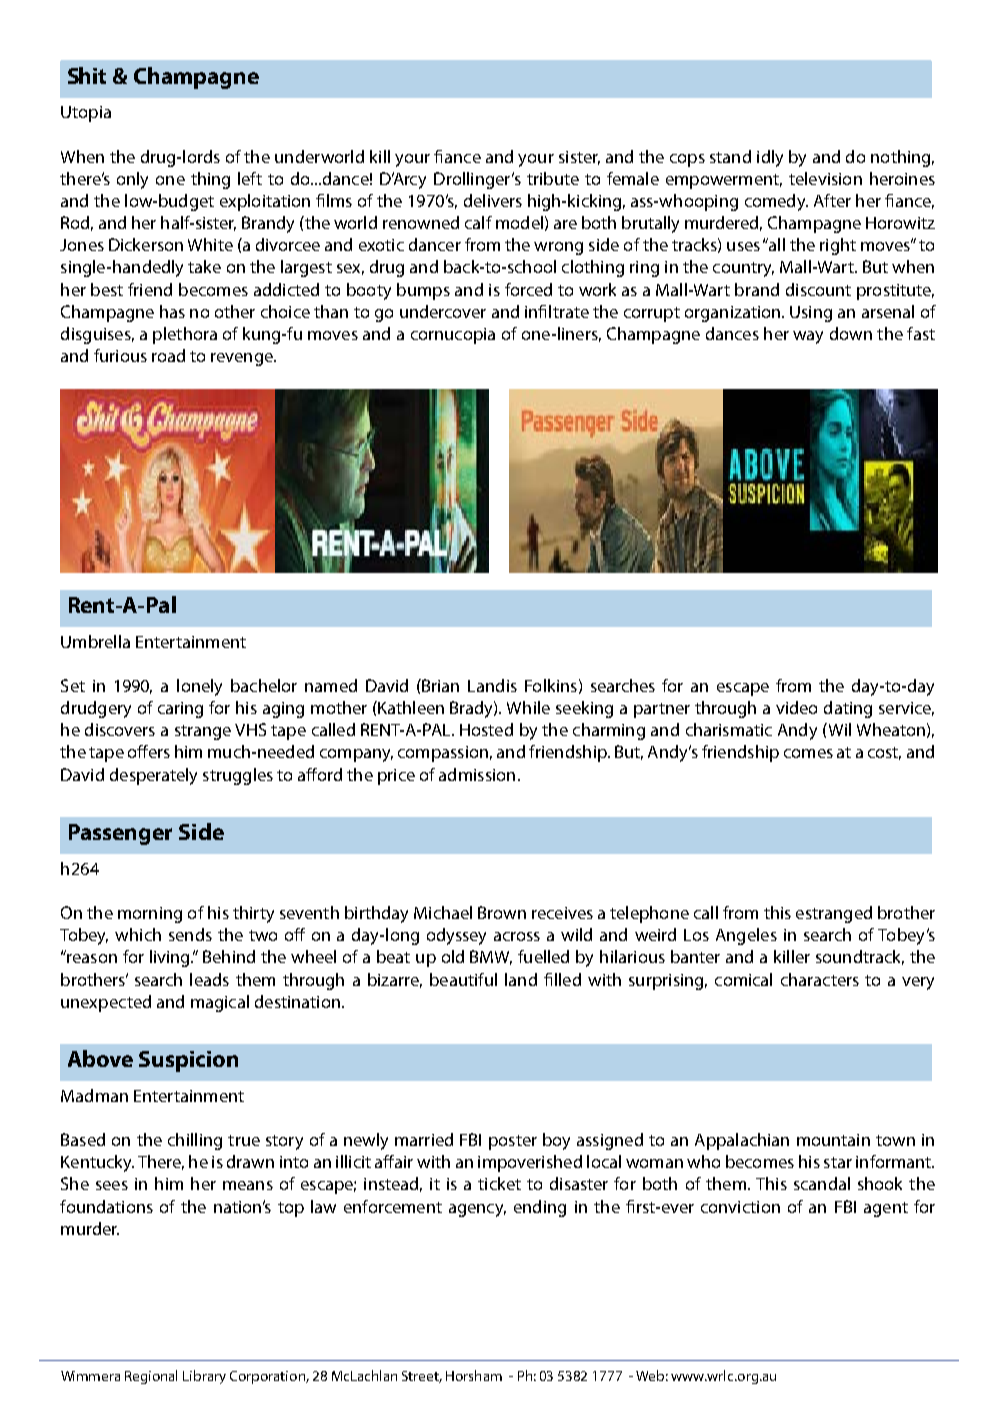 The width and height of the page is (998, 1412). What do you see at coordinates (149, 751) in the page?
I see `offers` at bounding box center [149, 751].
